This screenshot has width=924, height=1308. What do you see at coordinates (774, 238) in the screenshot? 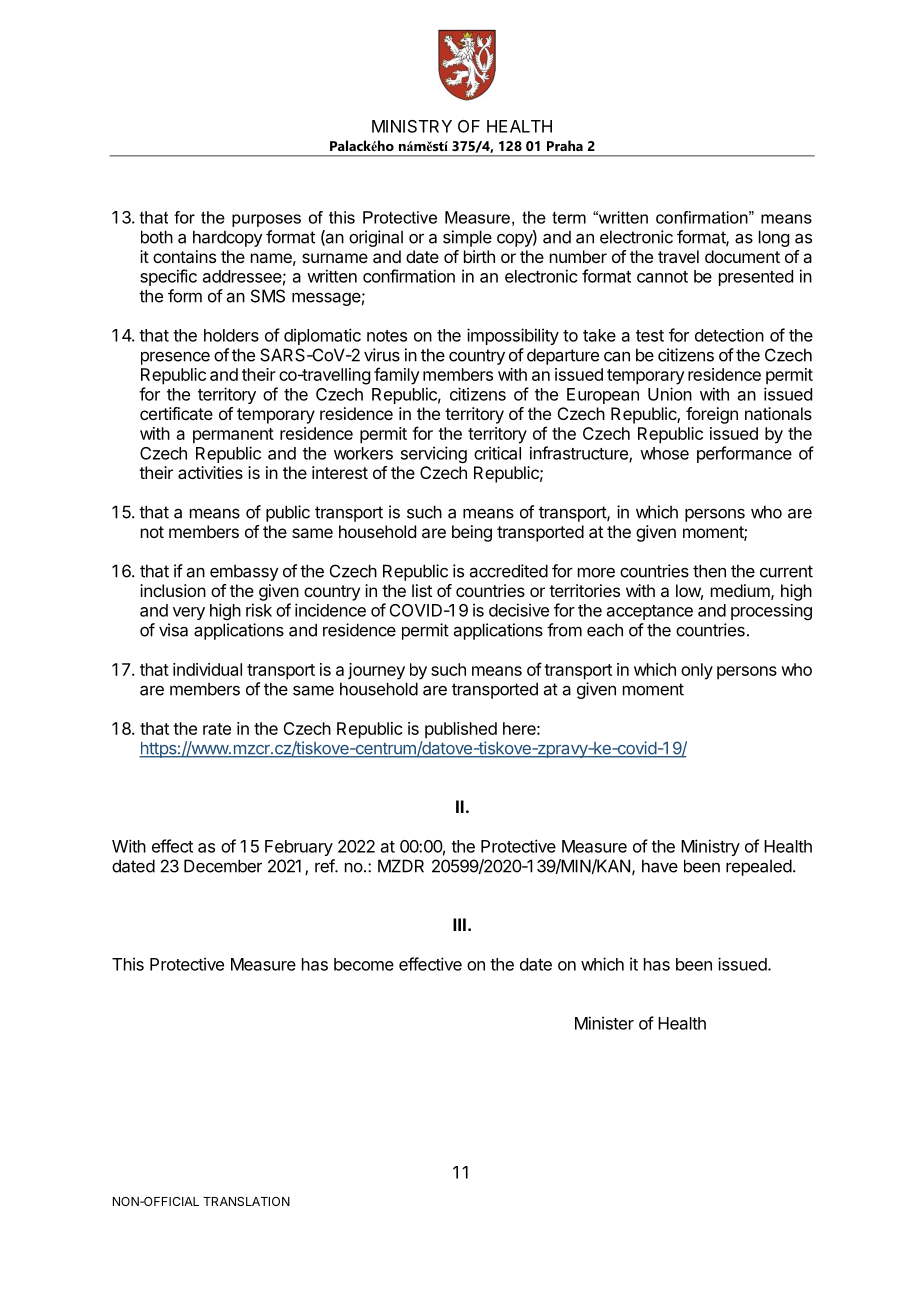
I see `long` at bounding box center [774, 238].
